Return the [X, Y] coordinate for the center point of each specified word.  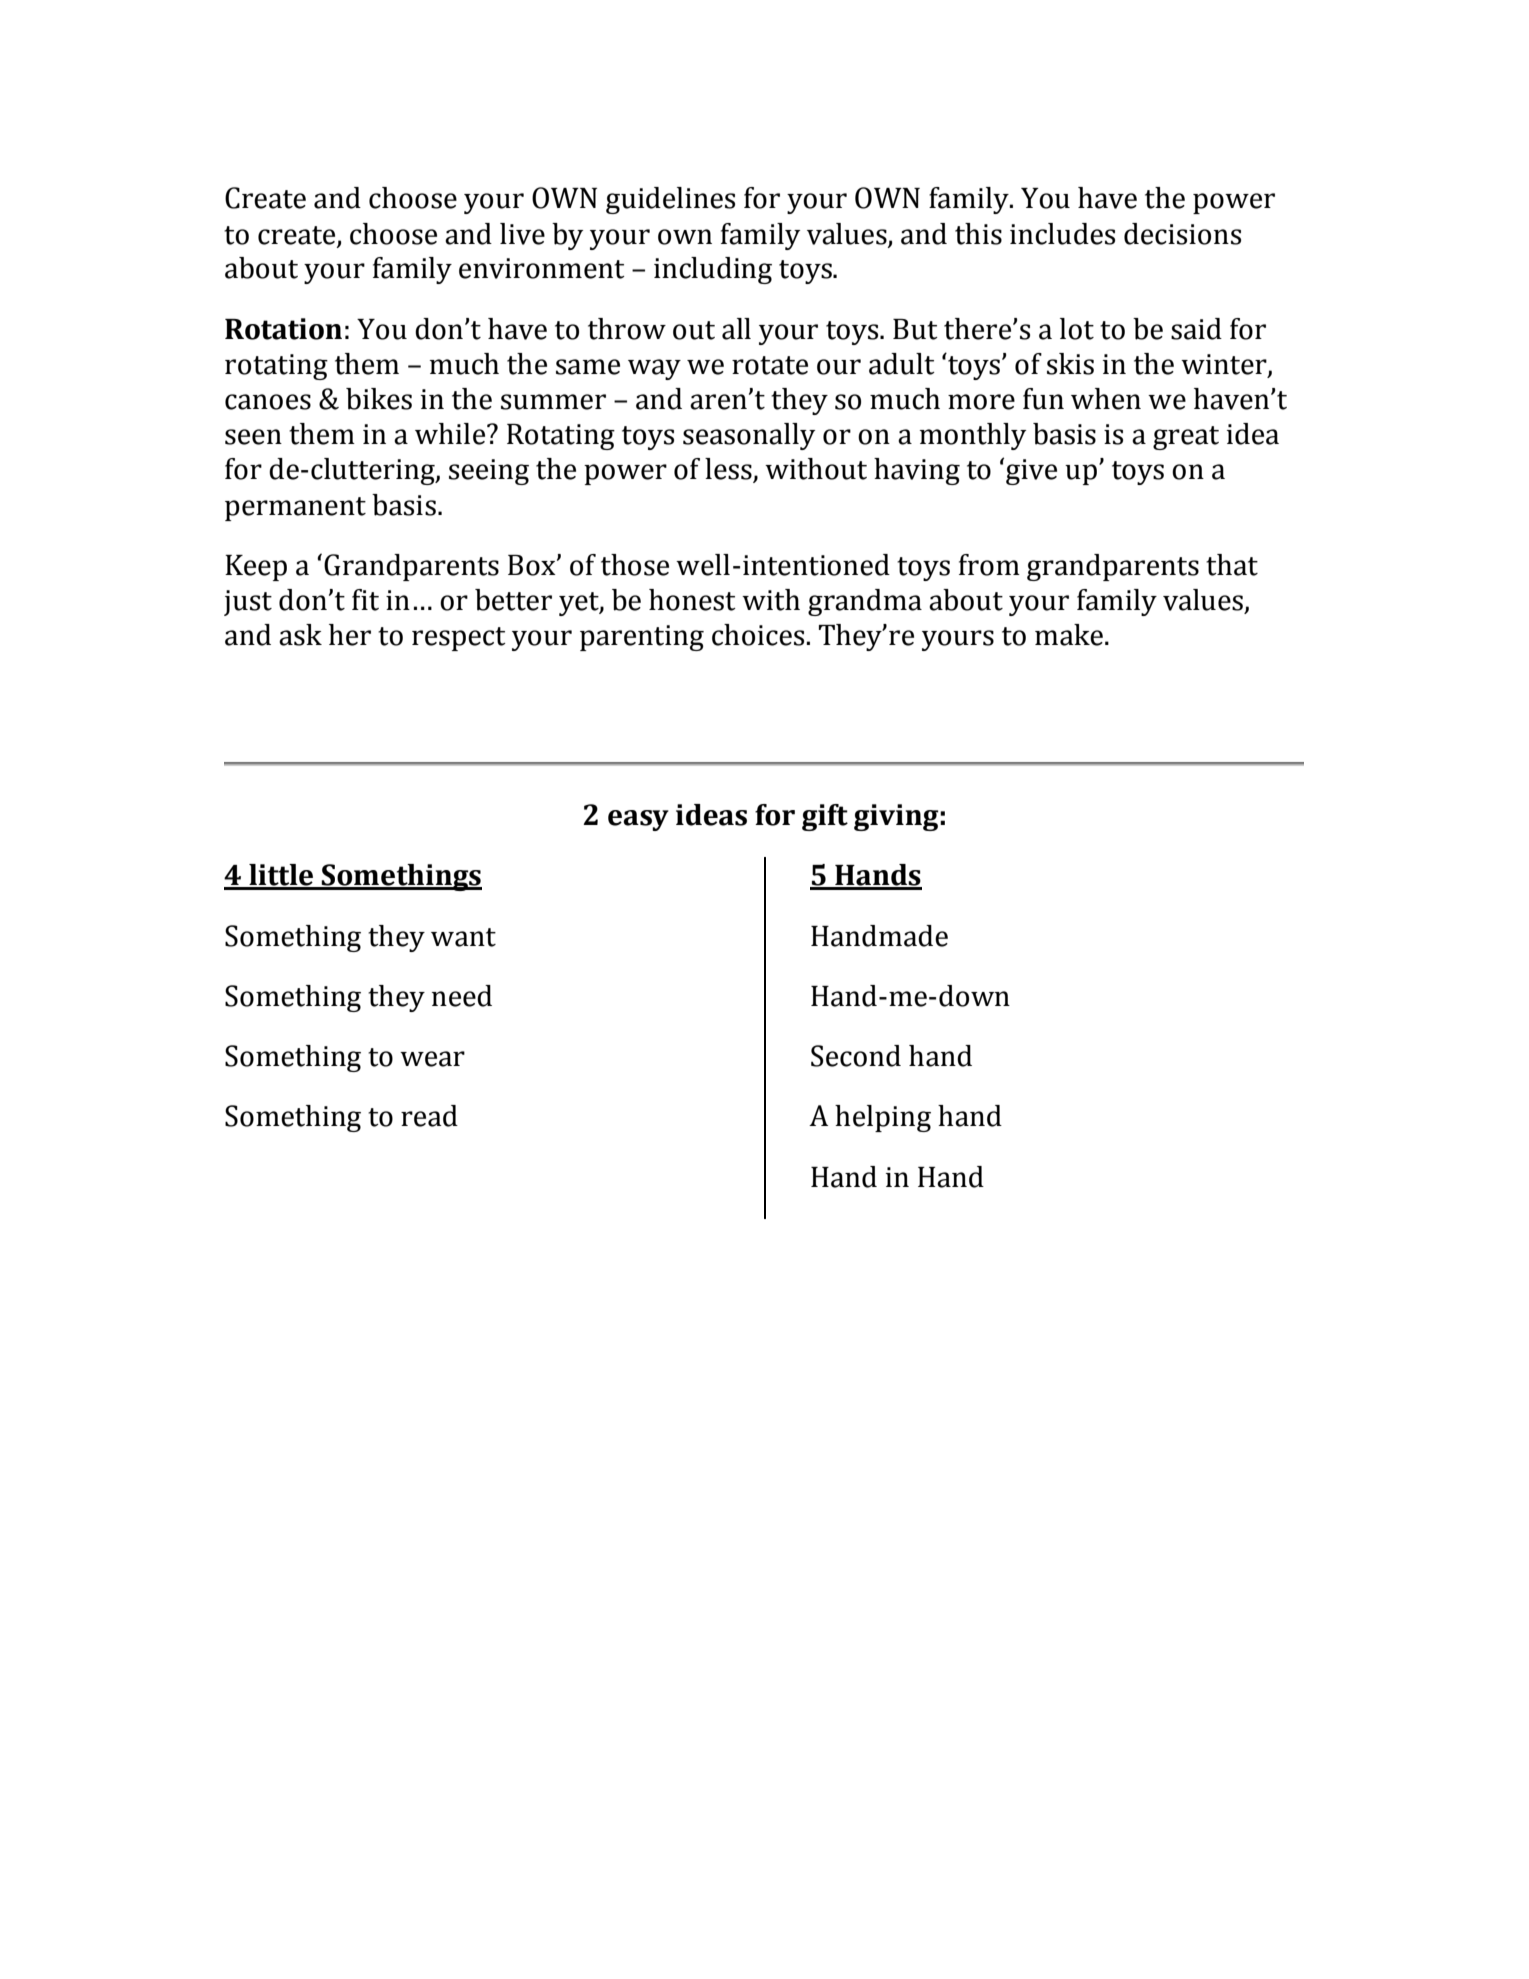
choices [759, 635]
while [451, 434]
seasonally [749, 436]
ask [300, 635]
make [1069, 635]
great [1186, 438]
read [429, 1116]
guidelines [670, 200]
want [463, 937]
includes [1062, 234]
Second [856, 1056]
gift [825, 817]
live [522, 234]
